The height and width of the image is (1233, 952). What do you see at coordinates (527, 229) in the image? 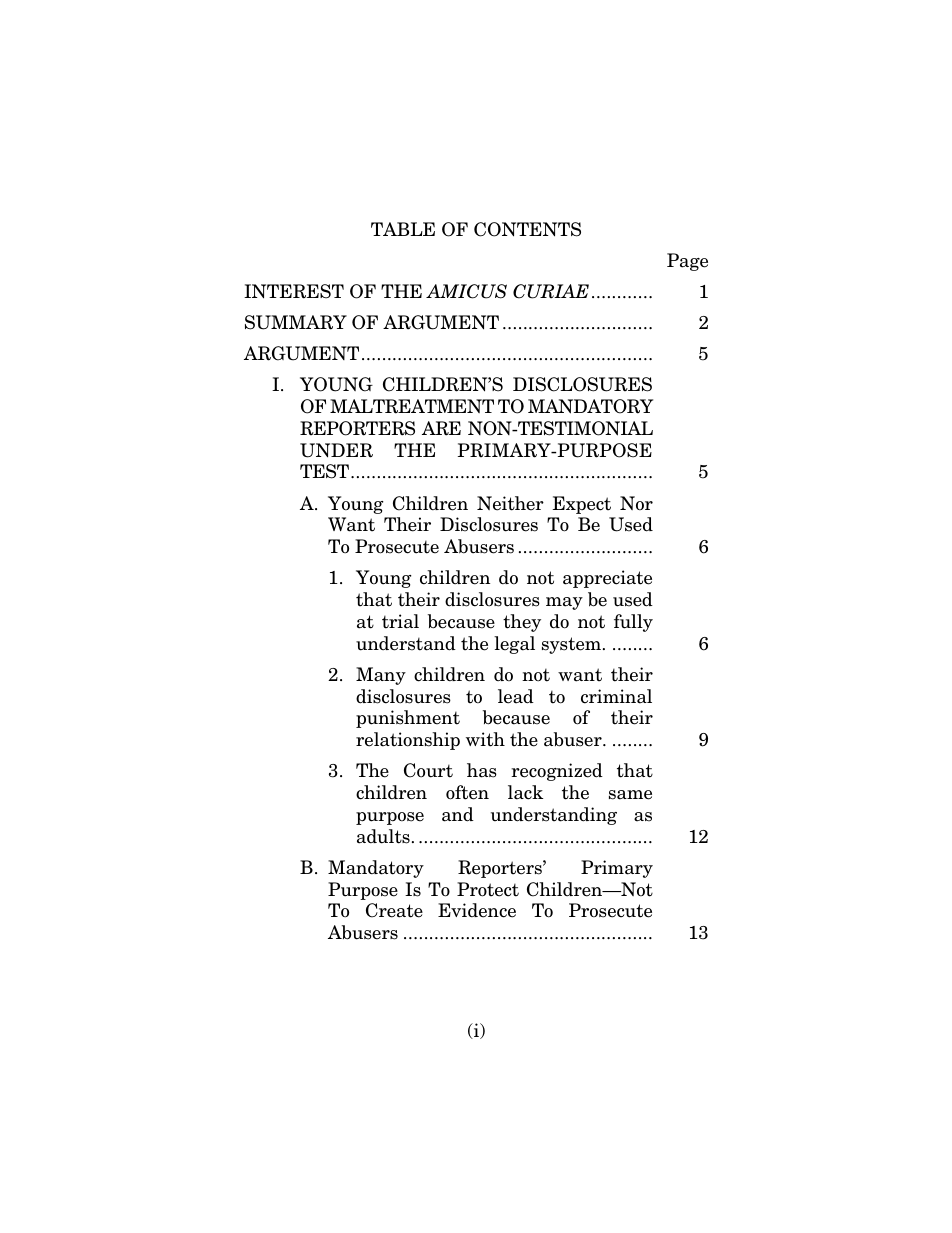
I see `CONTENTS` at bounding box center [527, 229].
